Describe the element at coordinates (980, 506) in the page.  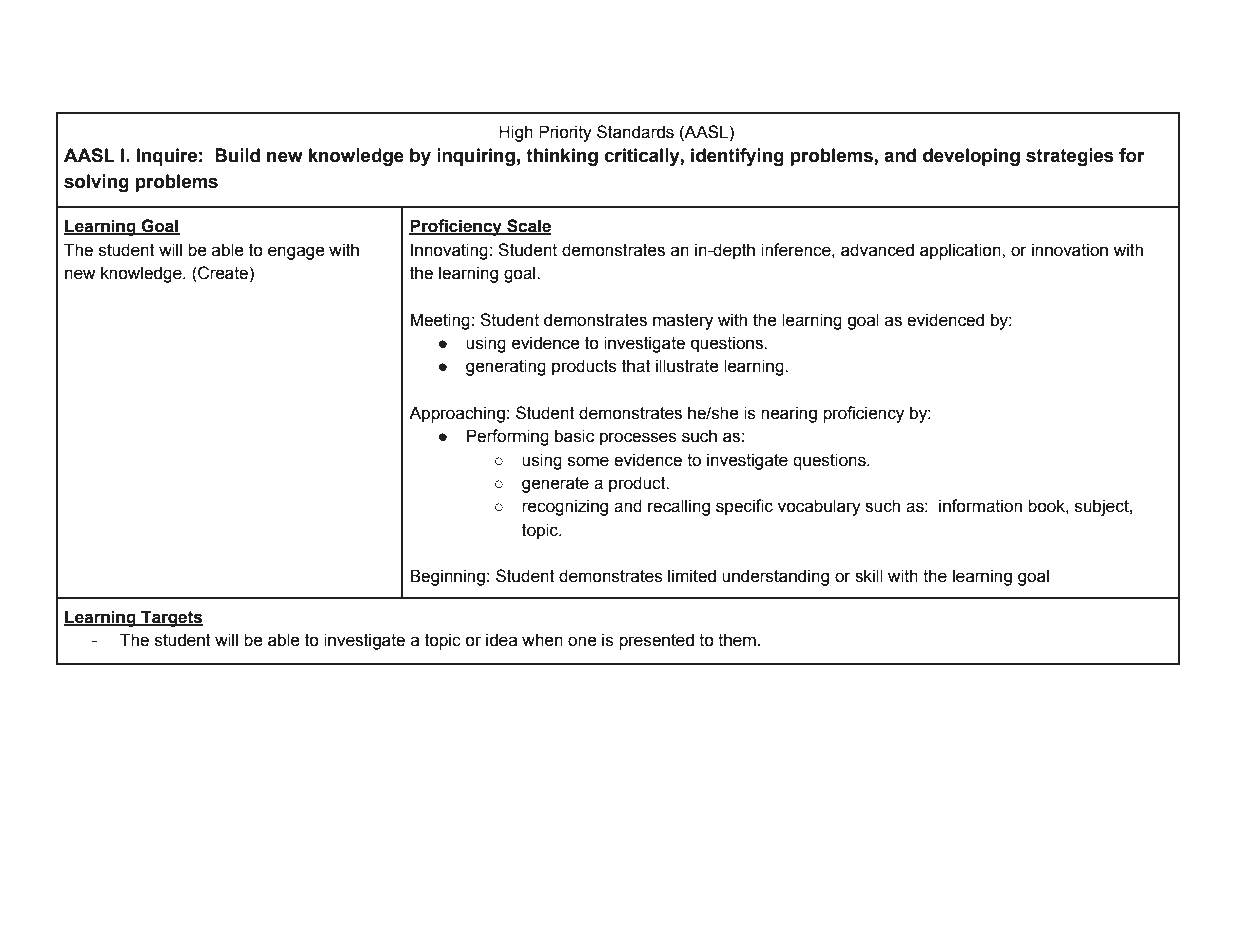
I see `information` at that location.
